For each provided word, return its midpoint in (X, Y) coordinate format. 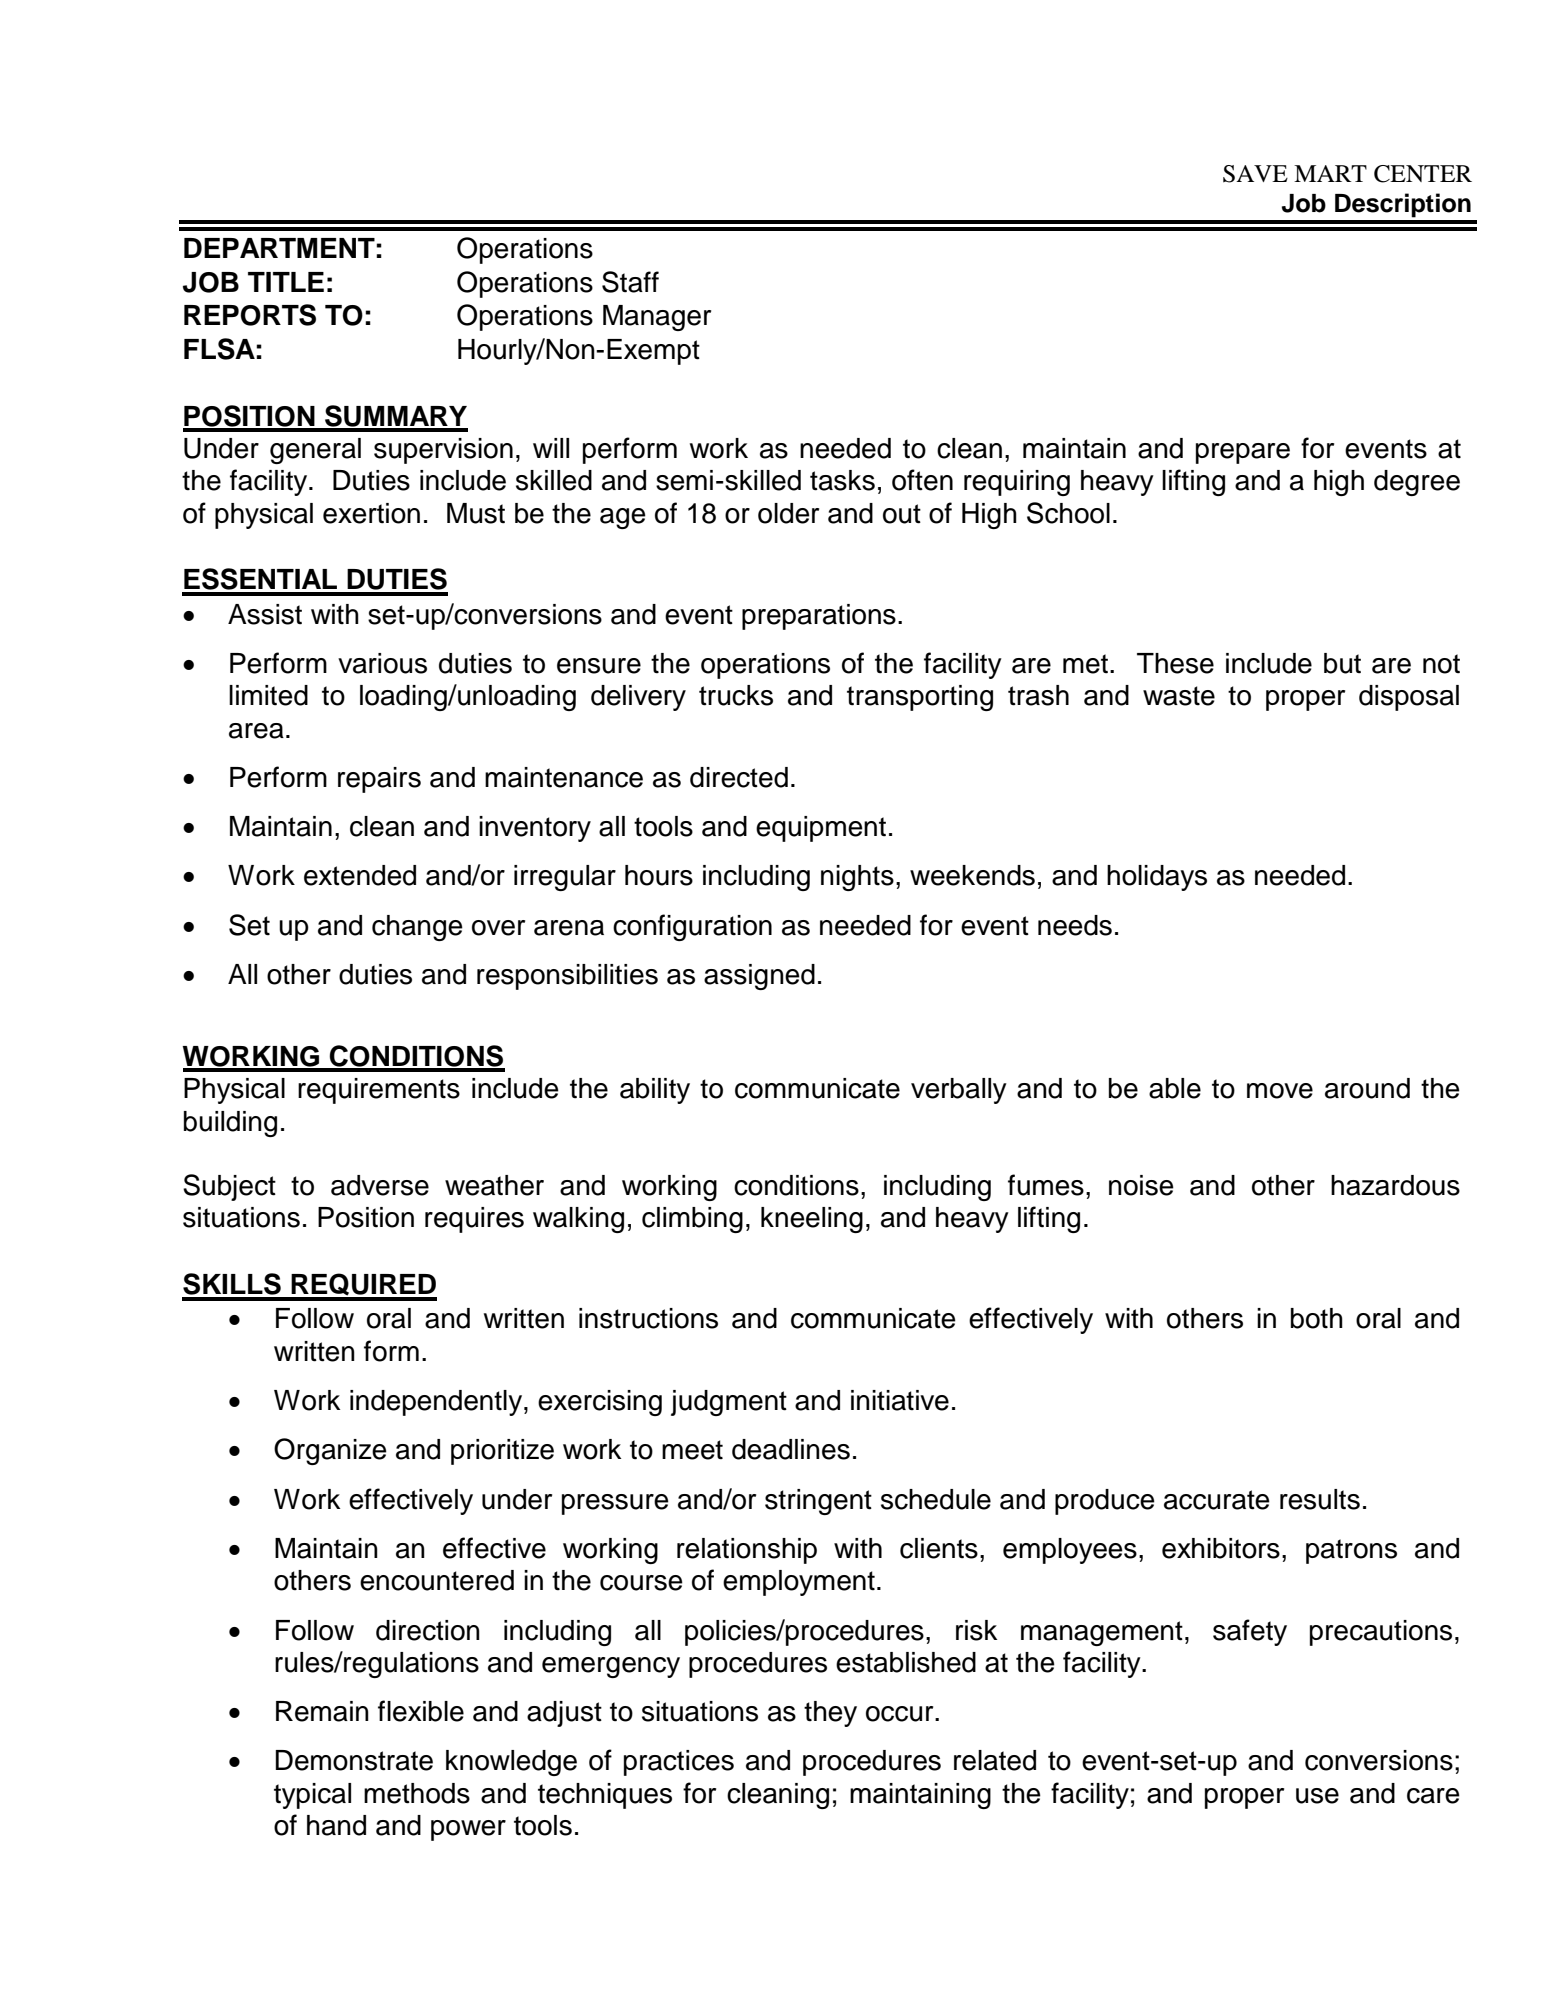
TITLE (286, 282)
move (1280, 1091)
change (417, 928)
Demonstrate (354, 1760)
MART (1330, 173)
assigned (759, 977)
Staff (630, 282)
